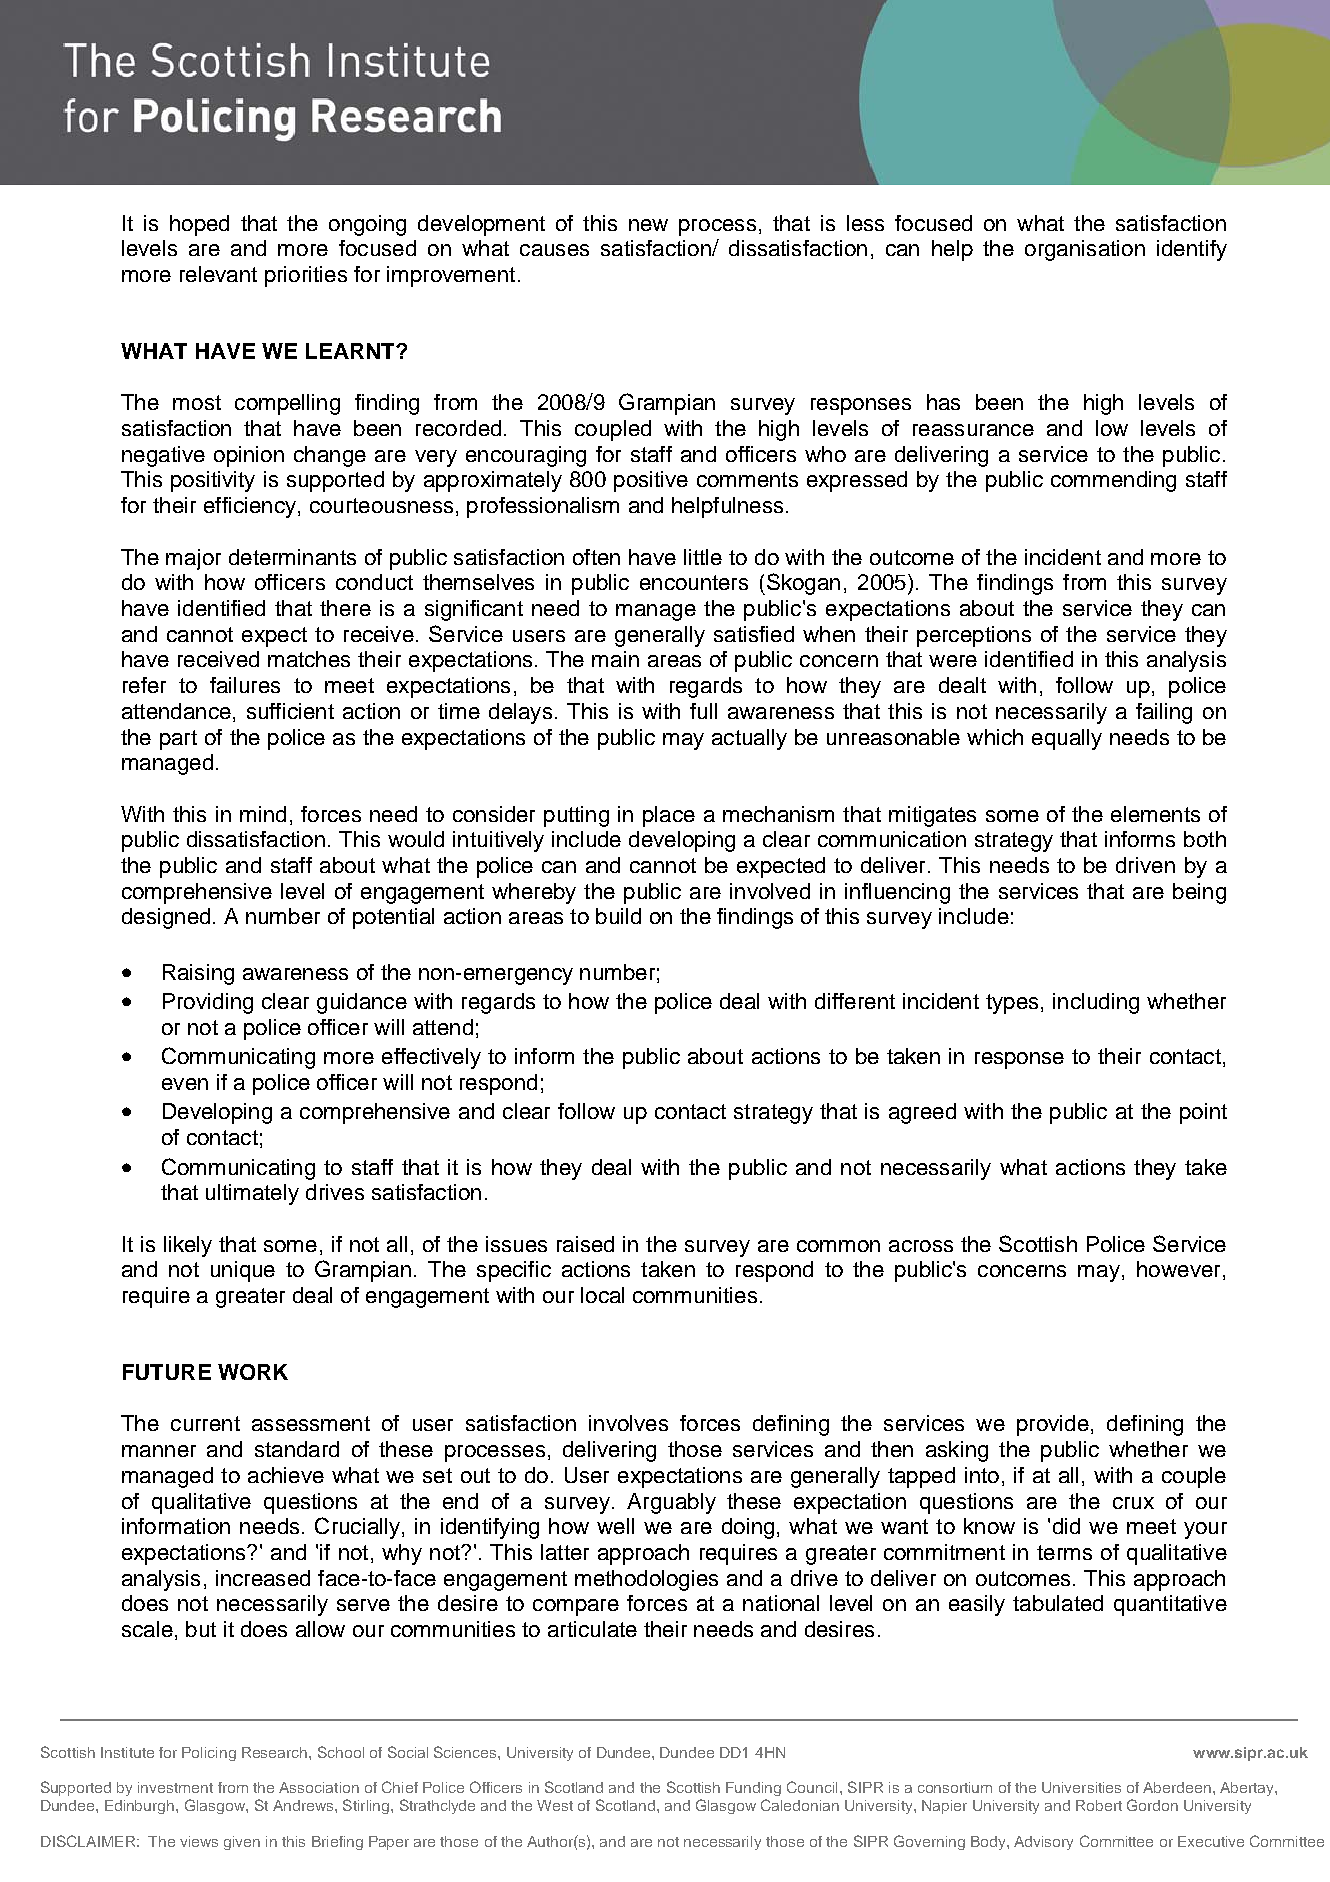 The width and height of the screenshot is (1330, 1882). Describe the element at coordinates (218, 274) in the screenshot. I see `relevant` at that location.
